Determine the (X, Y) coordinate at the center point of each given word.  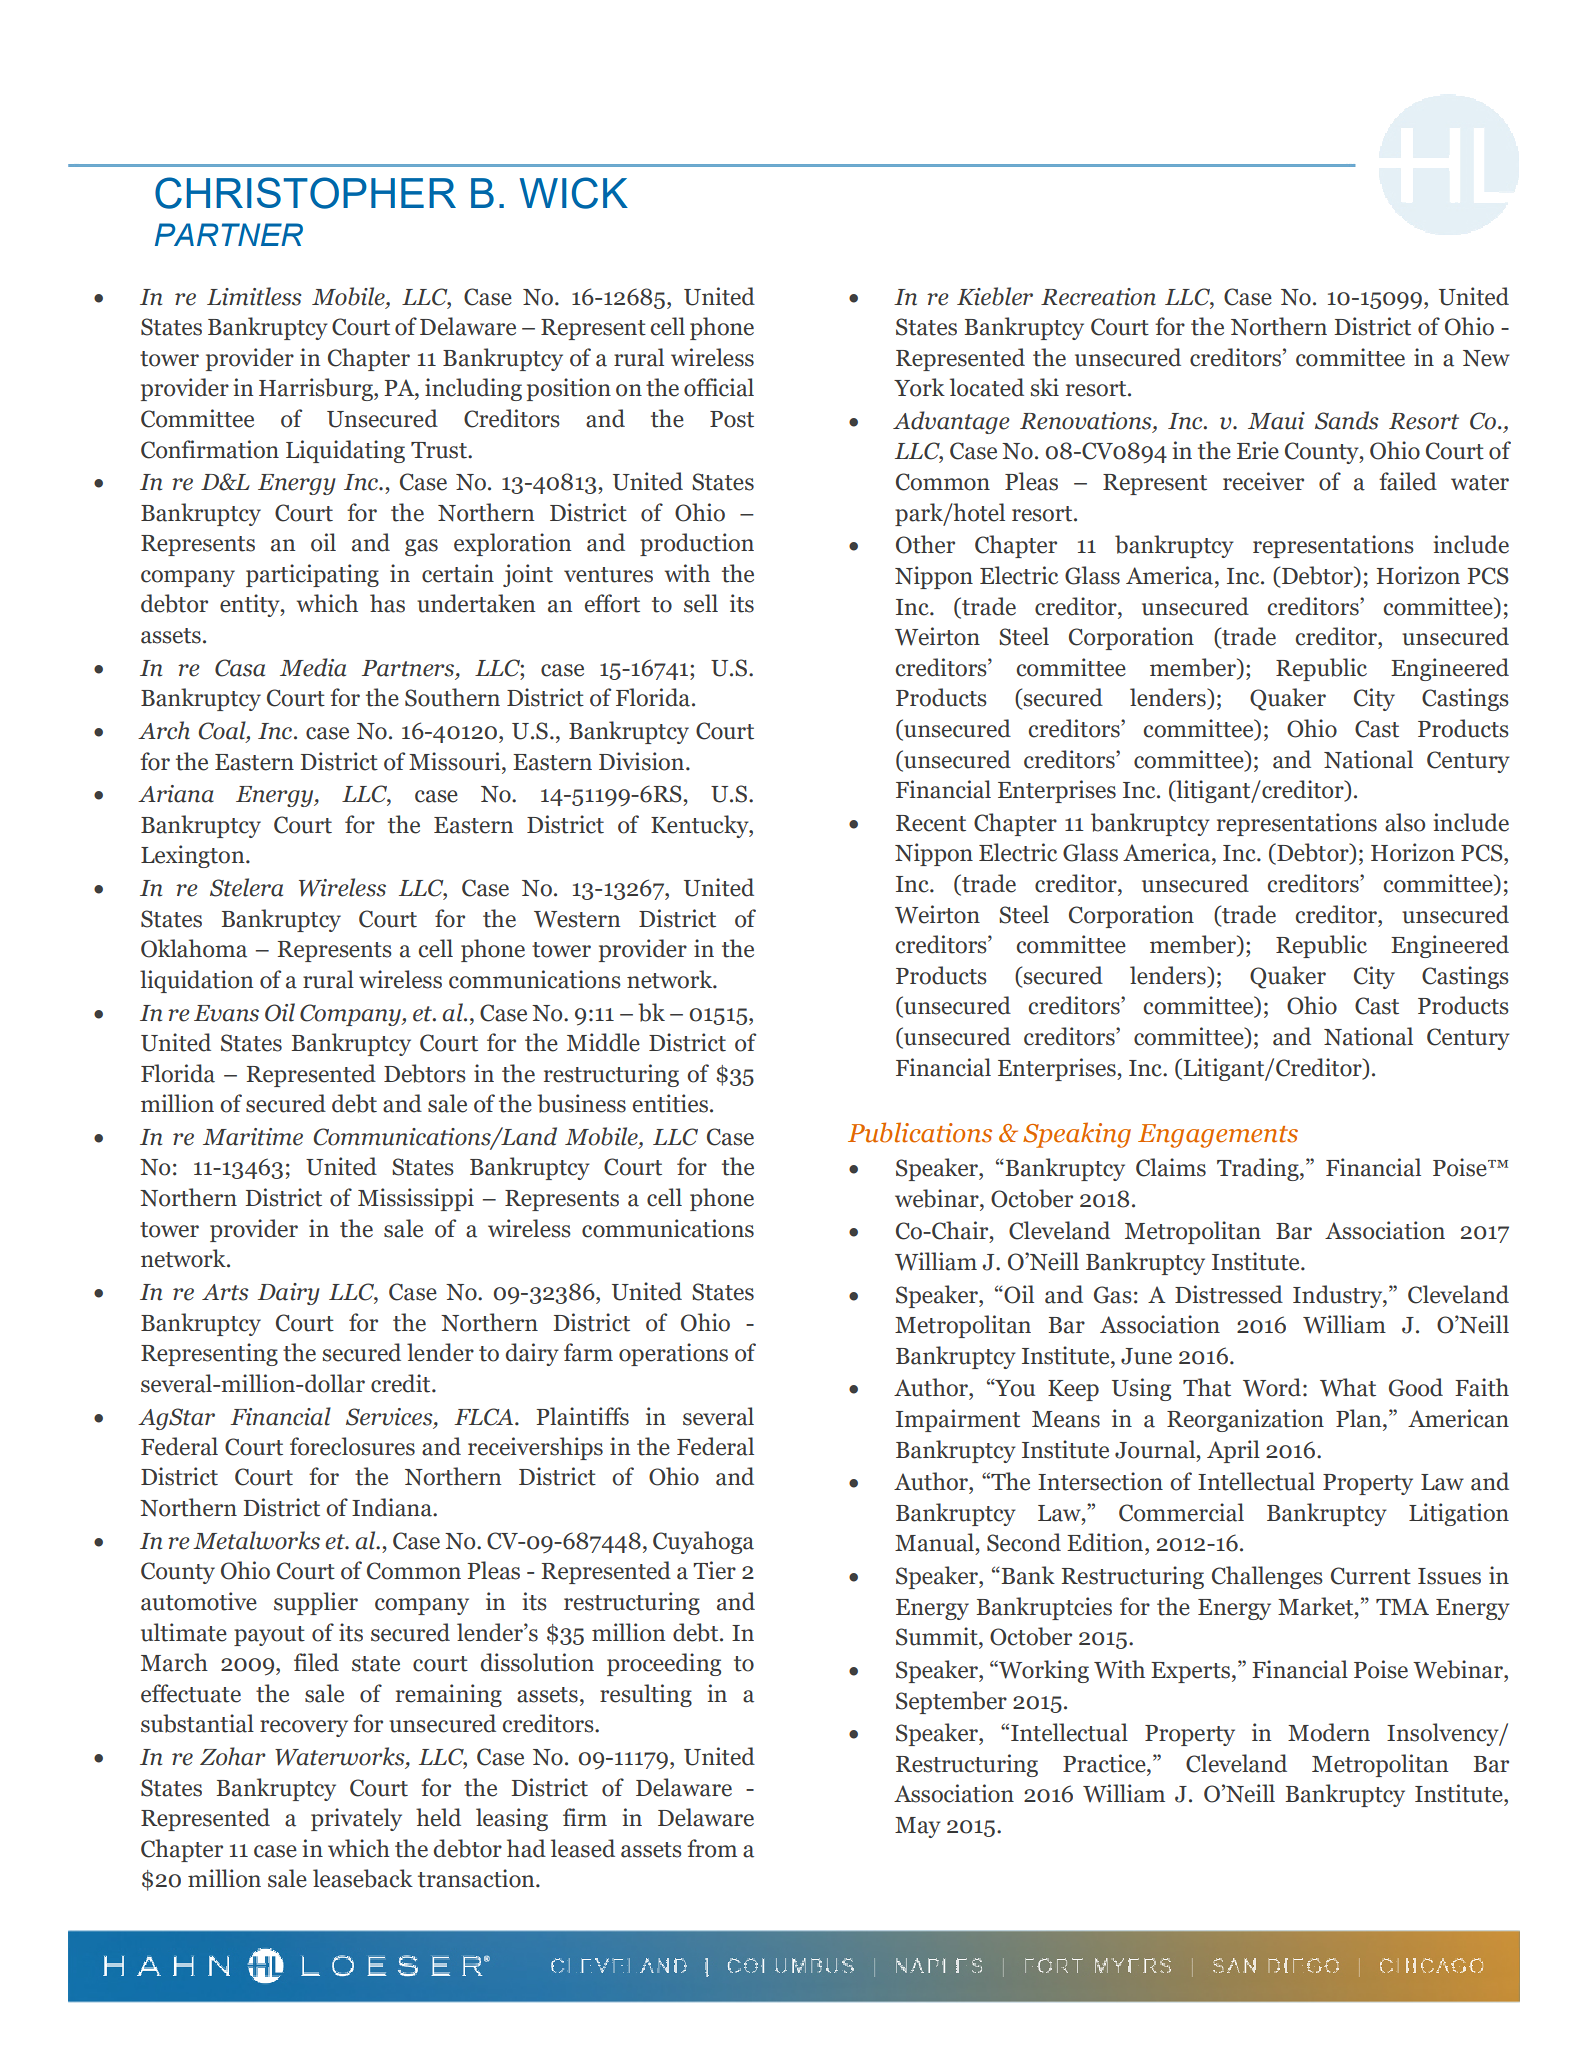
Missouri (456, 761)
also (1405, 822)
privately (356, 1819)
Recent (931, 823)
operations (673, 1354)
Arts (225, 1292)
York (919, 387)
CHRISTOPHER (305, 193)
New (1486, 358)
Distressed (1229, 1294)
